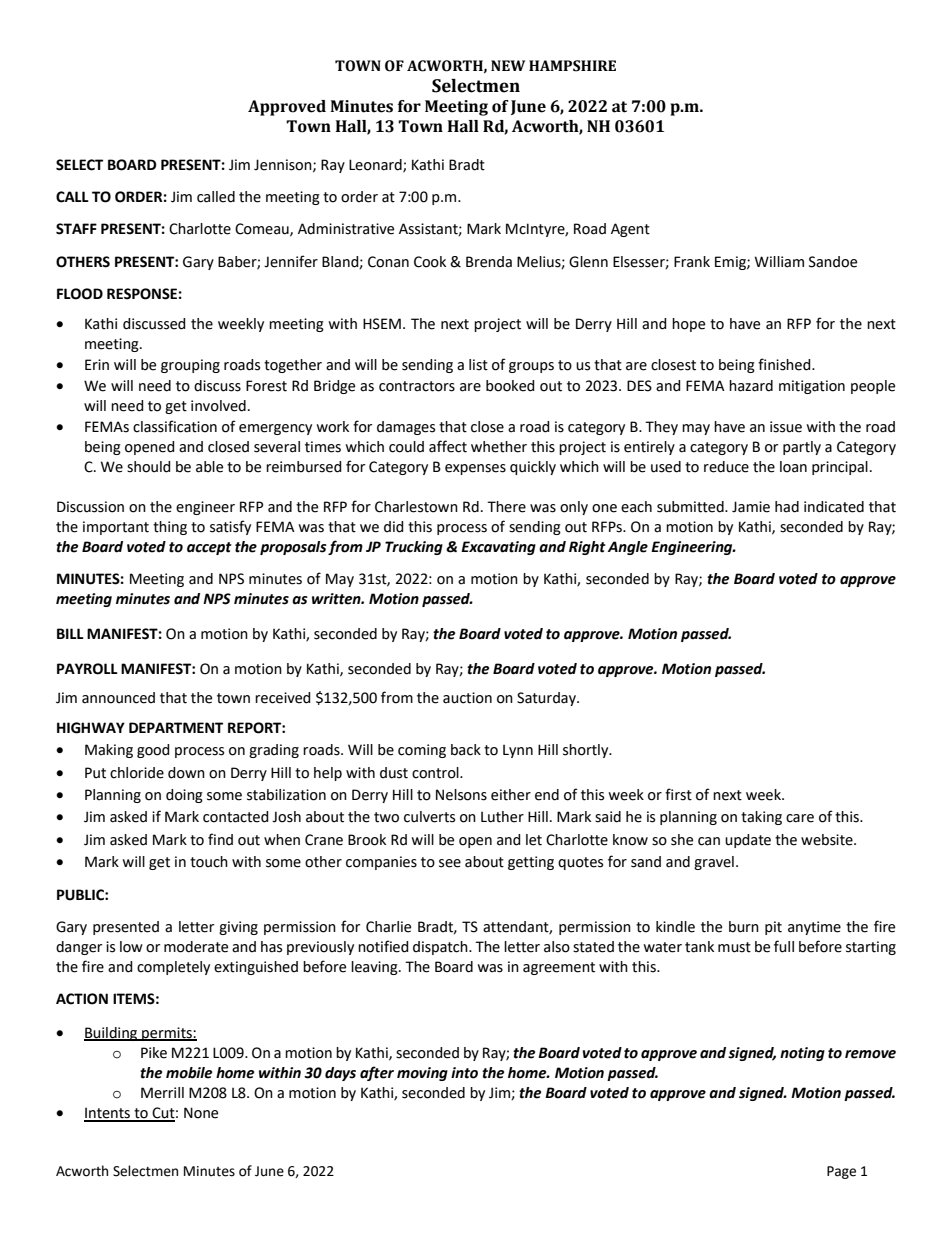  I want to click on None, so click(201, 1113).
